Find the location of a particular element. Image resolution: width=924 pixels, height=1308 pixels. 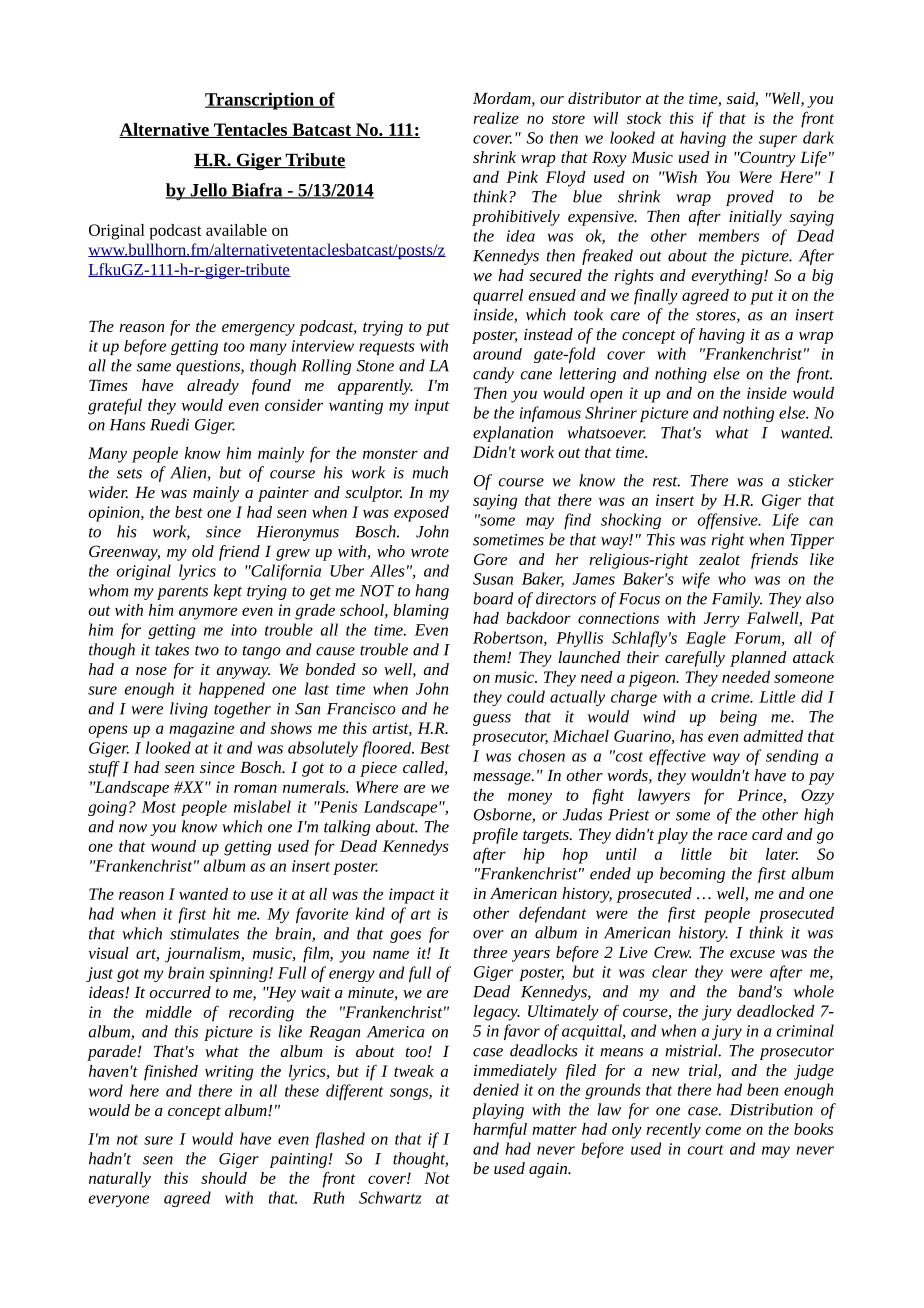

wound is located at coordinates (173, 846).
